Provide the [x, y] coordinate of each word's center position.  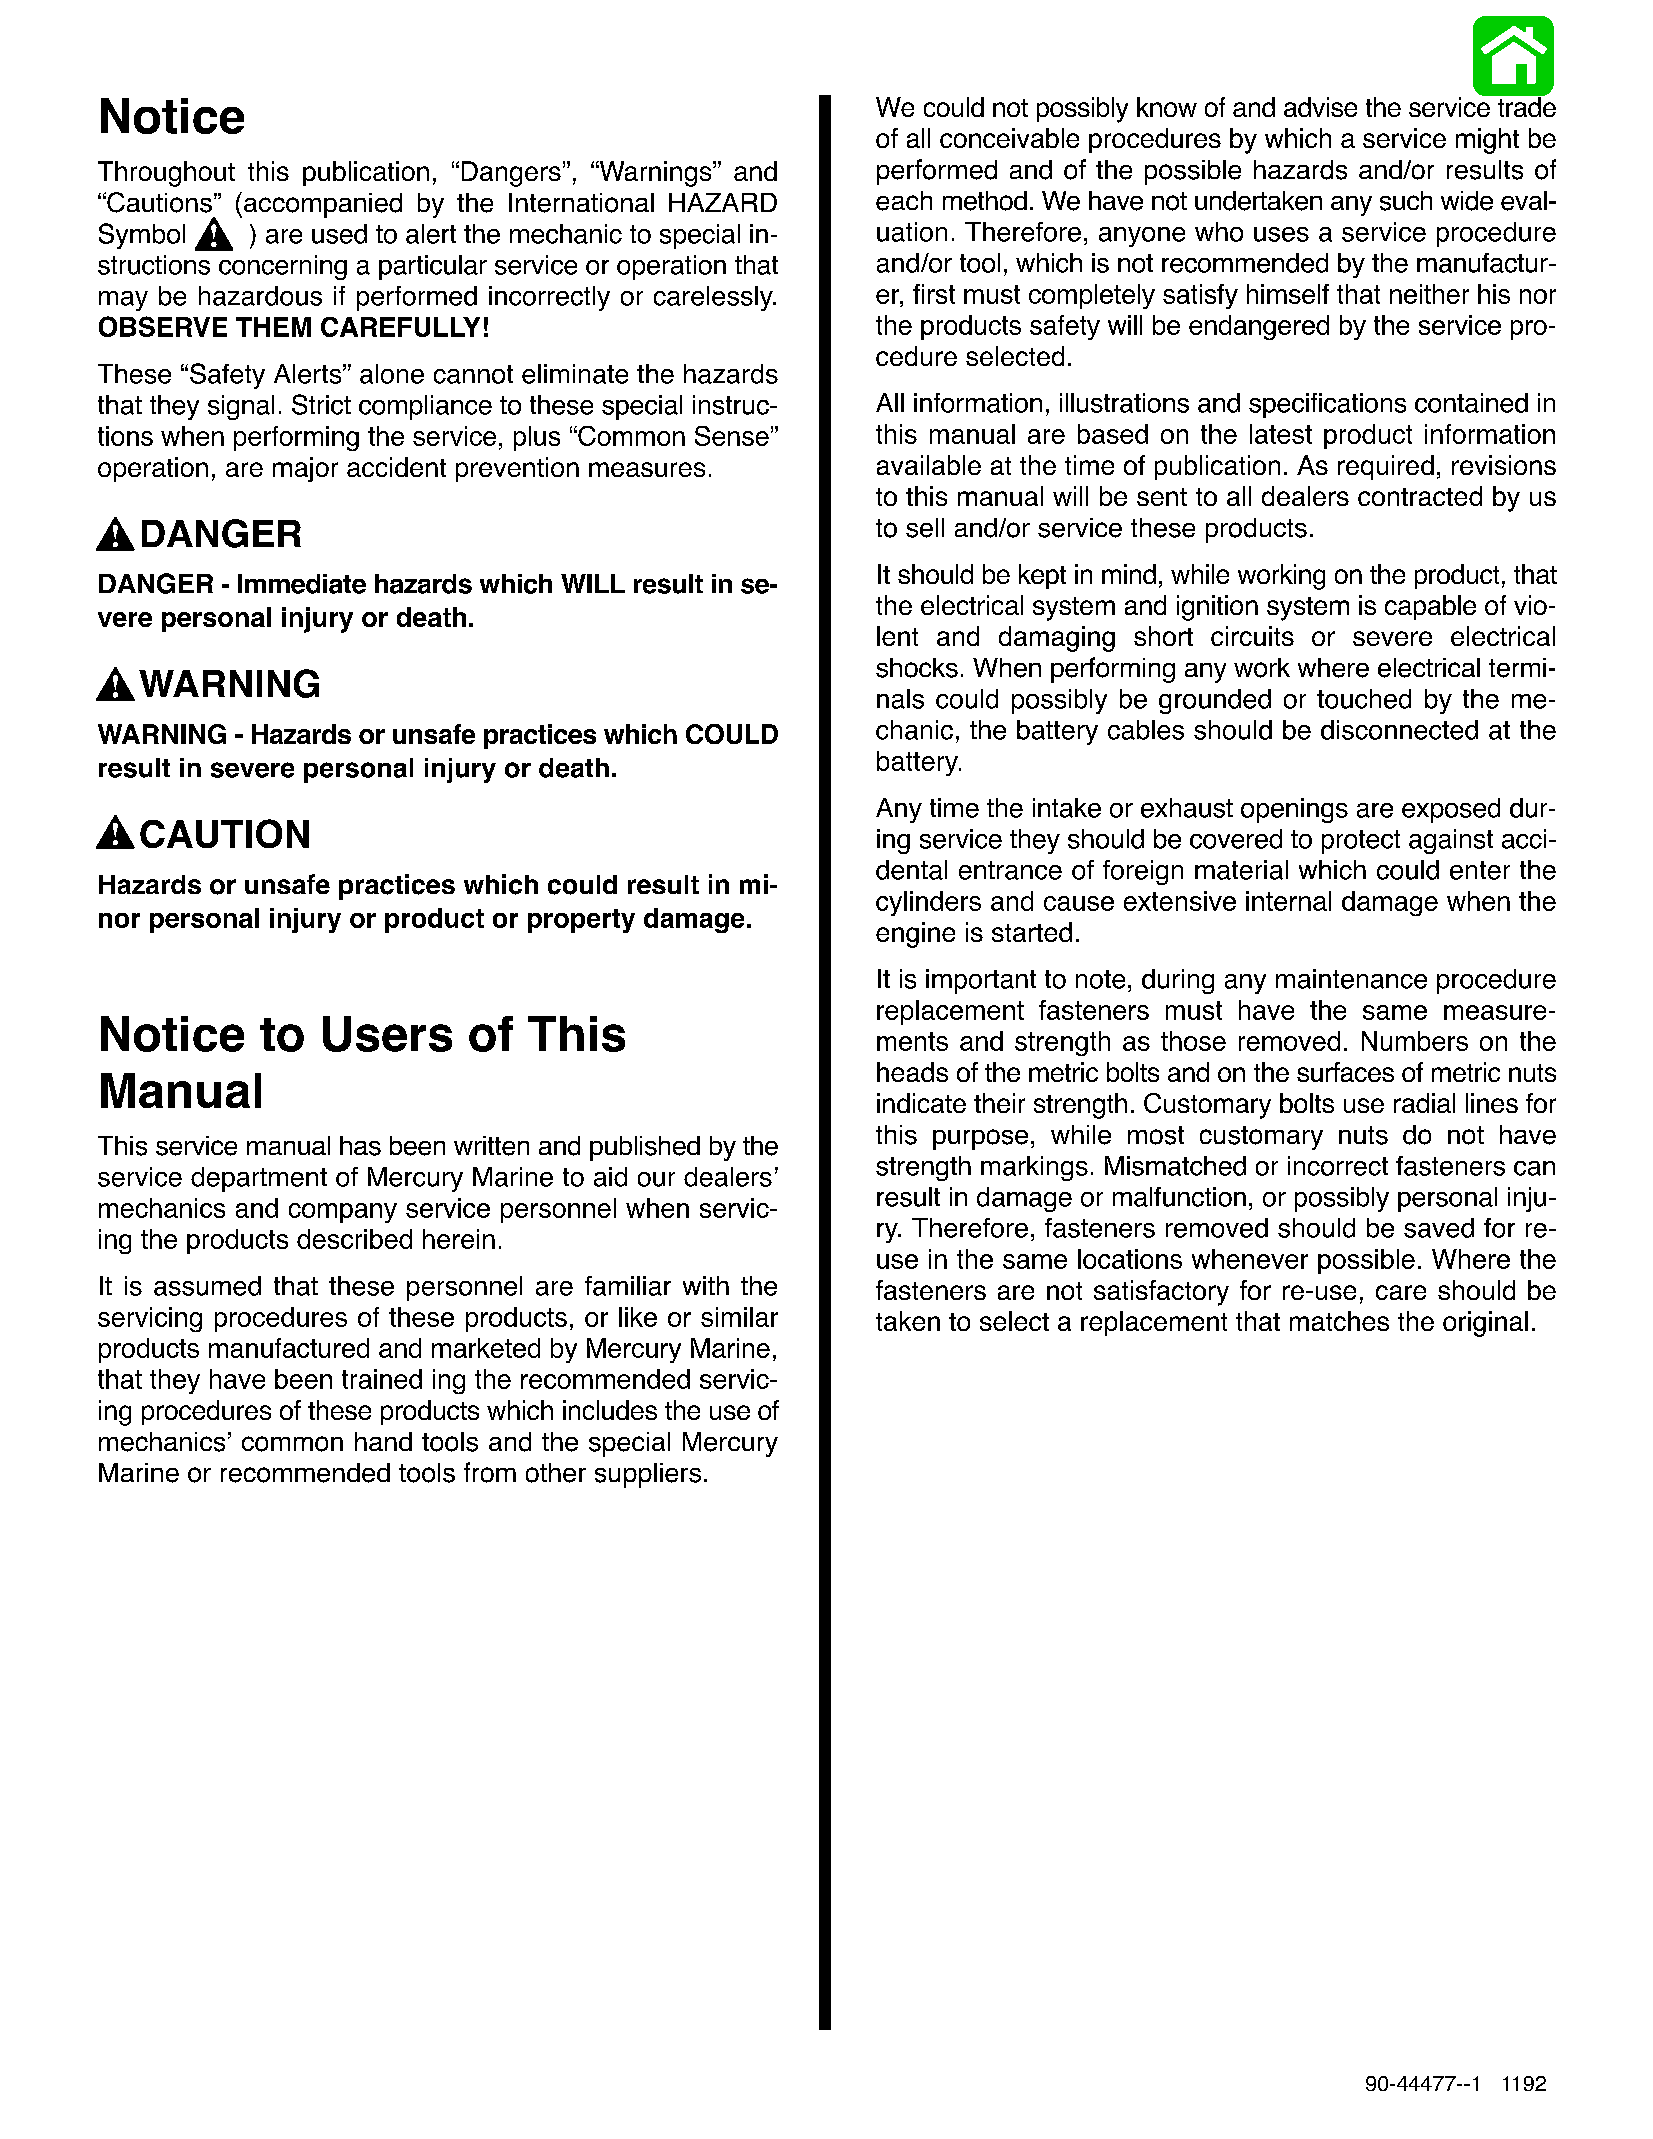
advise [1320, 107]
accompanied [323, 205]
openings [1294, 810]
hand [383, 1441]
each [904, 201]
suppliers [648, 1475]
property [581, 921]
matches [1339, 1321]
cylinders [928, 903]
